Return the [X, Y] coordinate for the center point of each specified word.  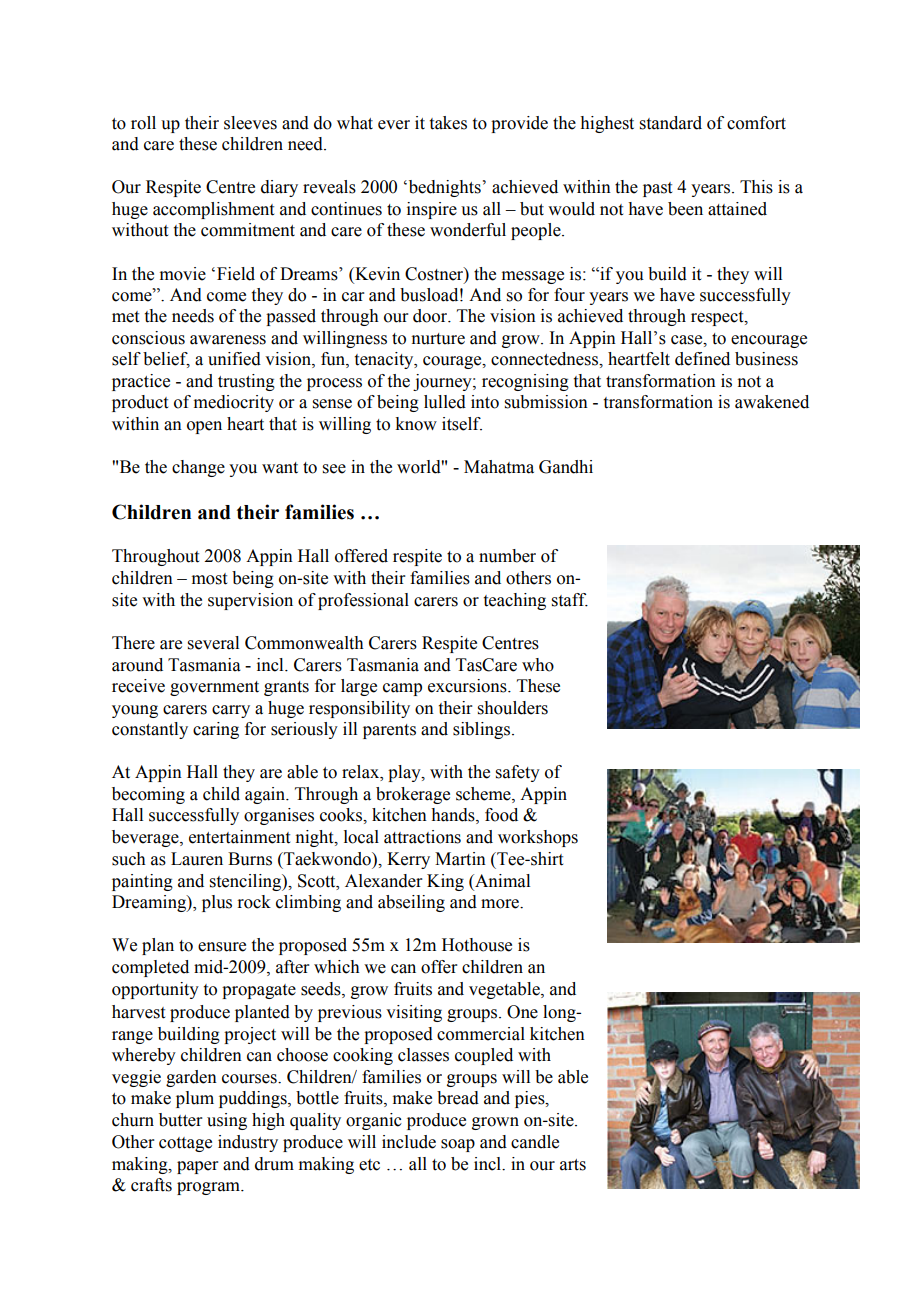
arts [573, 1165]
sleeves [250, 123]
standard [671, 123]
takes [448, 123]
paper [198, 1167]
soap [458, 1145]
